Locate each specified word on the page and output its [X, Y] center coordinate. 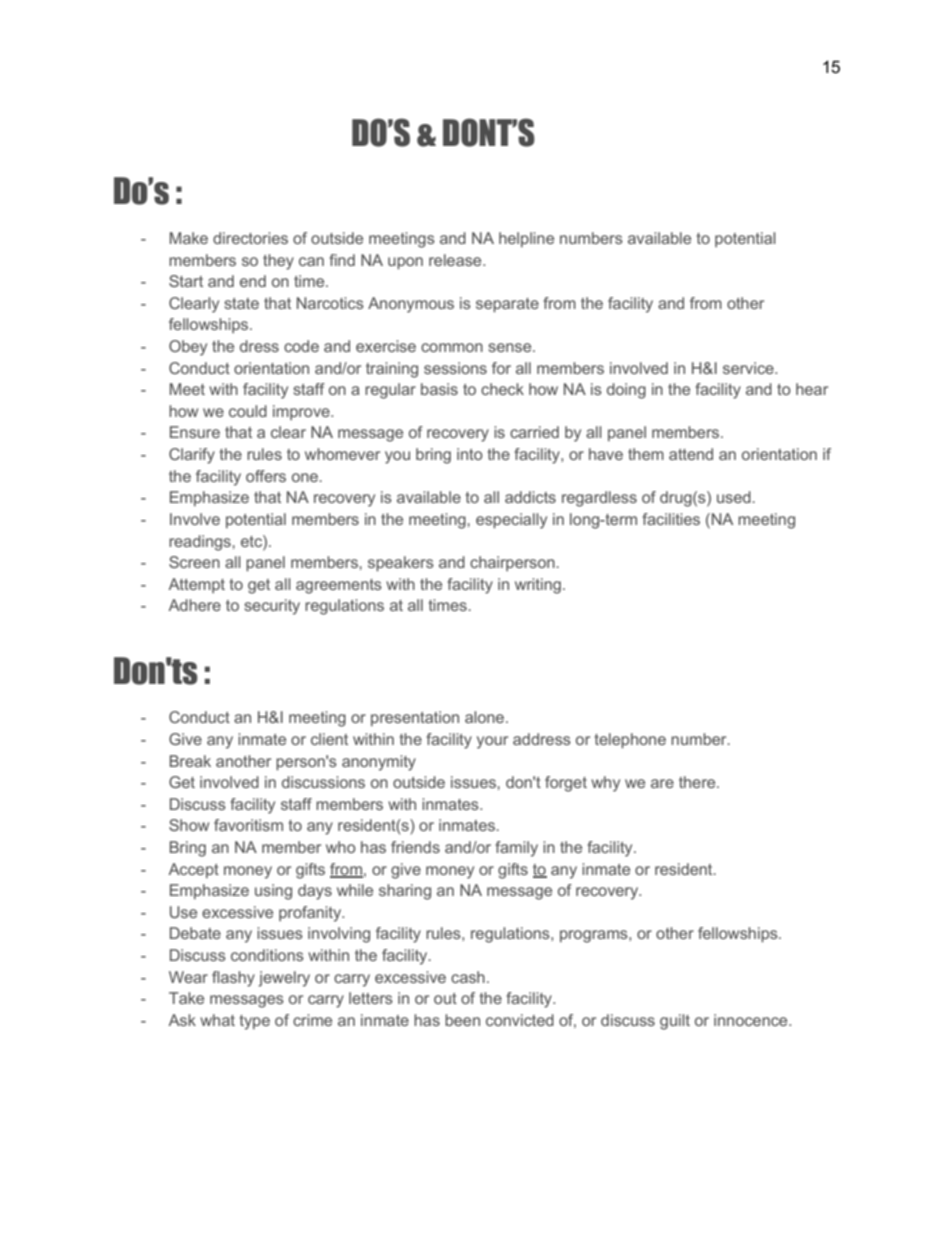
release [456, 260]
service [749, 368]
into [470, 454]
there [698, 782]
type [255, 1022]
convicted [520, 1020]
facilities [671, 519]
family [516, 849]
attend [691, 454]
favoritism [248, 825]
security [272, 607]
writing [538, 586]
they [278, 262]
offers [266, 476]
